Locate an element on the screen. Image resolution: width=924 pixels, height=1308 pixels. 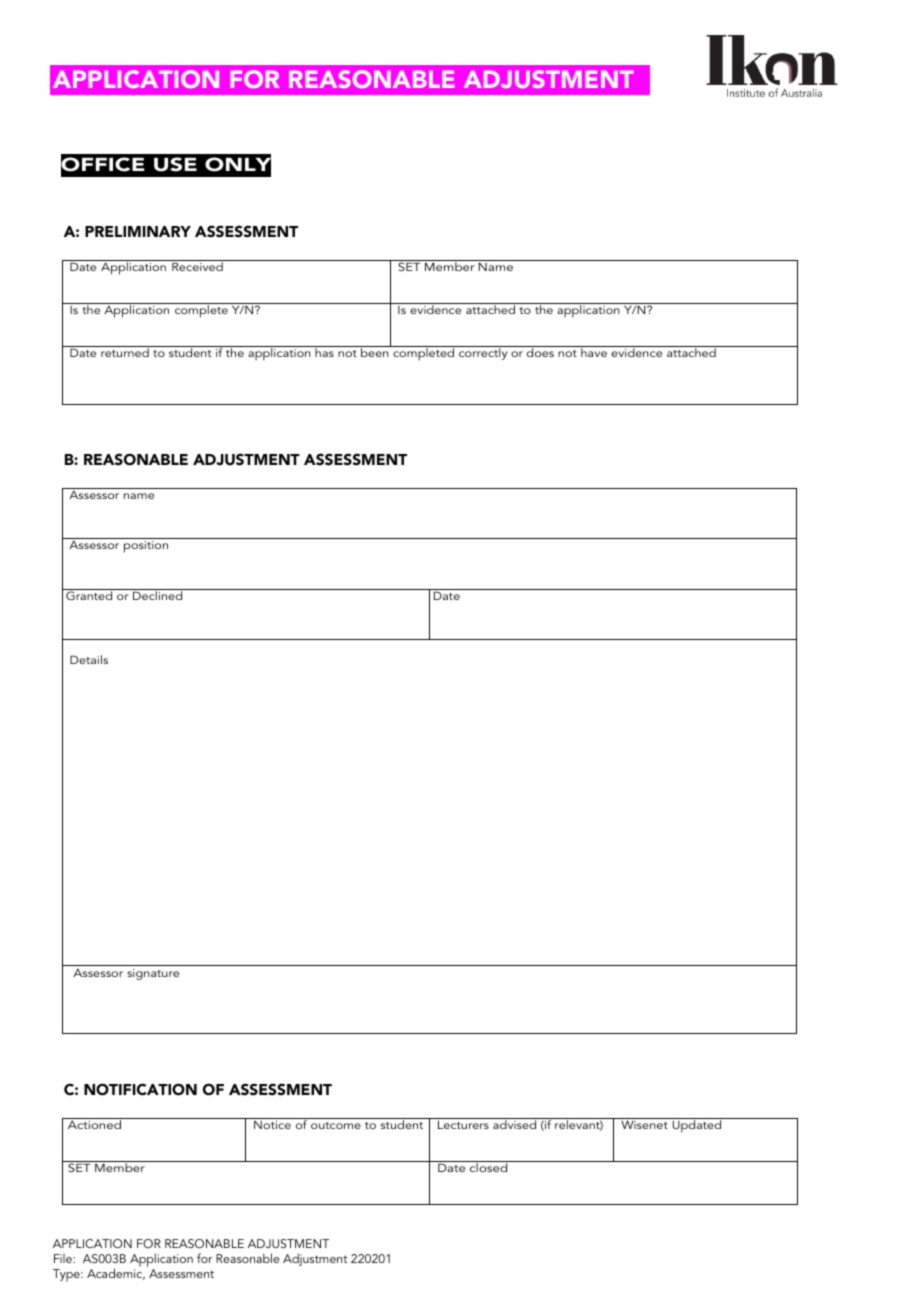
Declined is located at coordinates (158, 594).
